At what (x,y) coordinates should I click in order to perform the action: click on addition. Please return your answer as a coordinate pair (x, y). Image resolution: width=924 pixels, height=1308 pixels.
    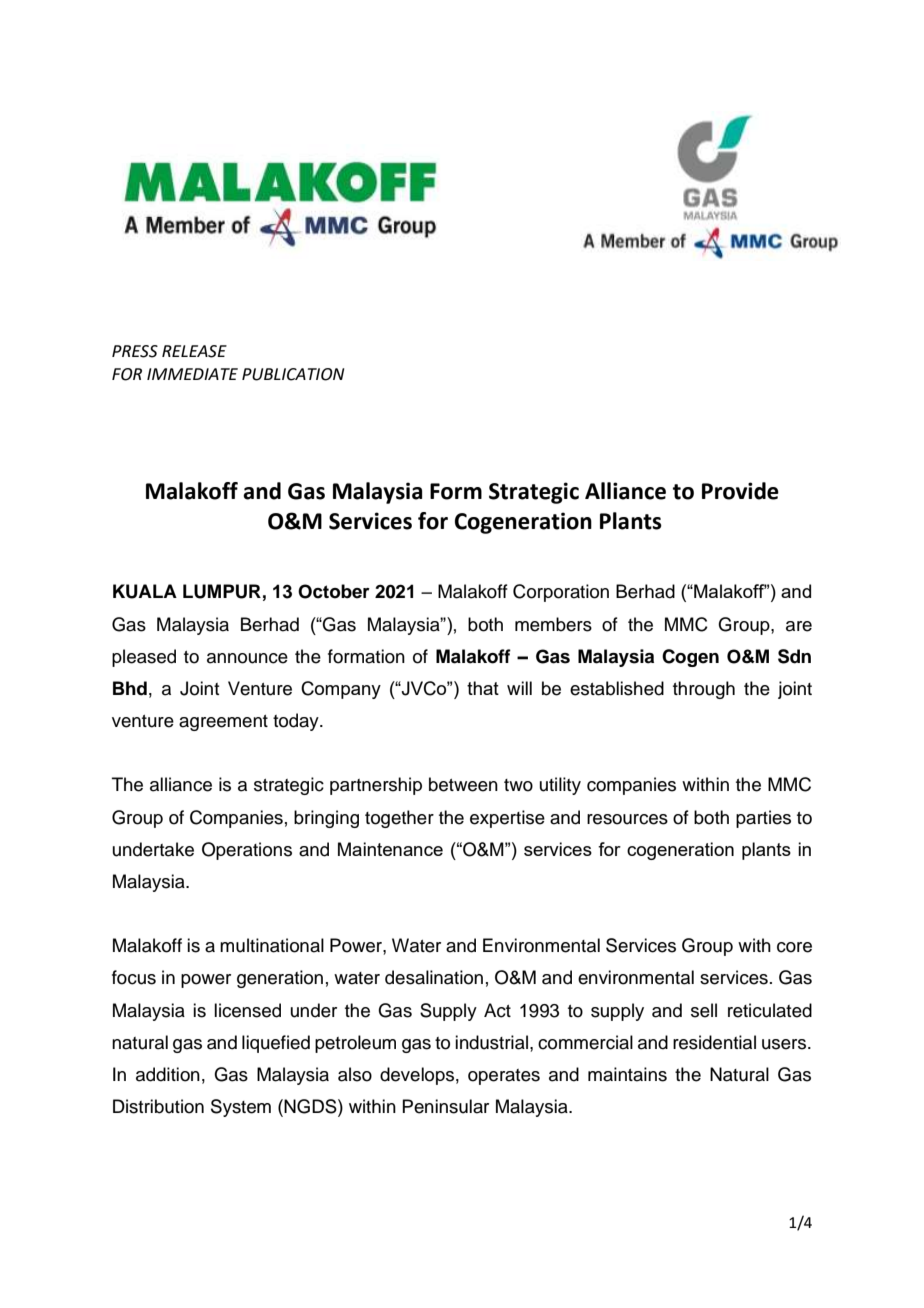
    Looking at the image, I should click on (168, 1074).
